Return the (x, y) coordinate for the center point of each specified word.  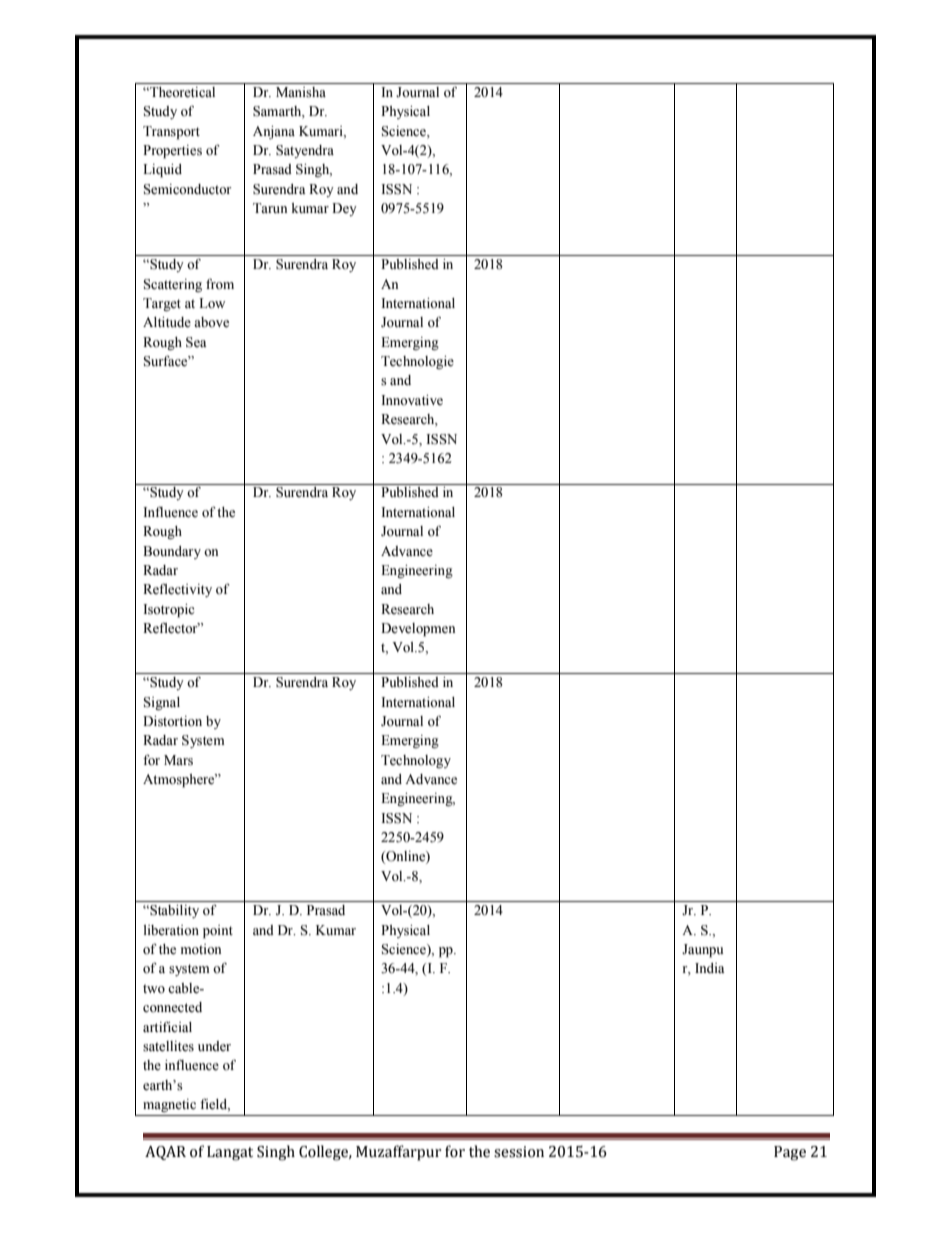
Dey (344, 209)
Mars (178, 760)
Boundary (172, 552)
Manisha (301, 92)
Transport (171, 133)
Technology (416, 761)
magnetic (169, 1105)
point (218, 932)
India (710, 968)
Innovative (412, 400)
